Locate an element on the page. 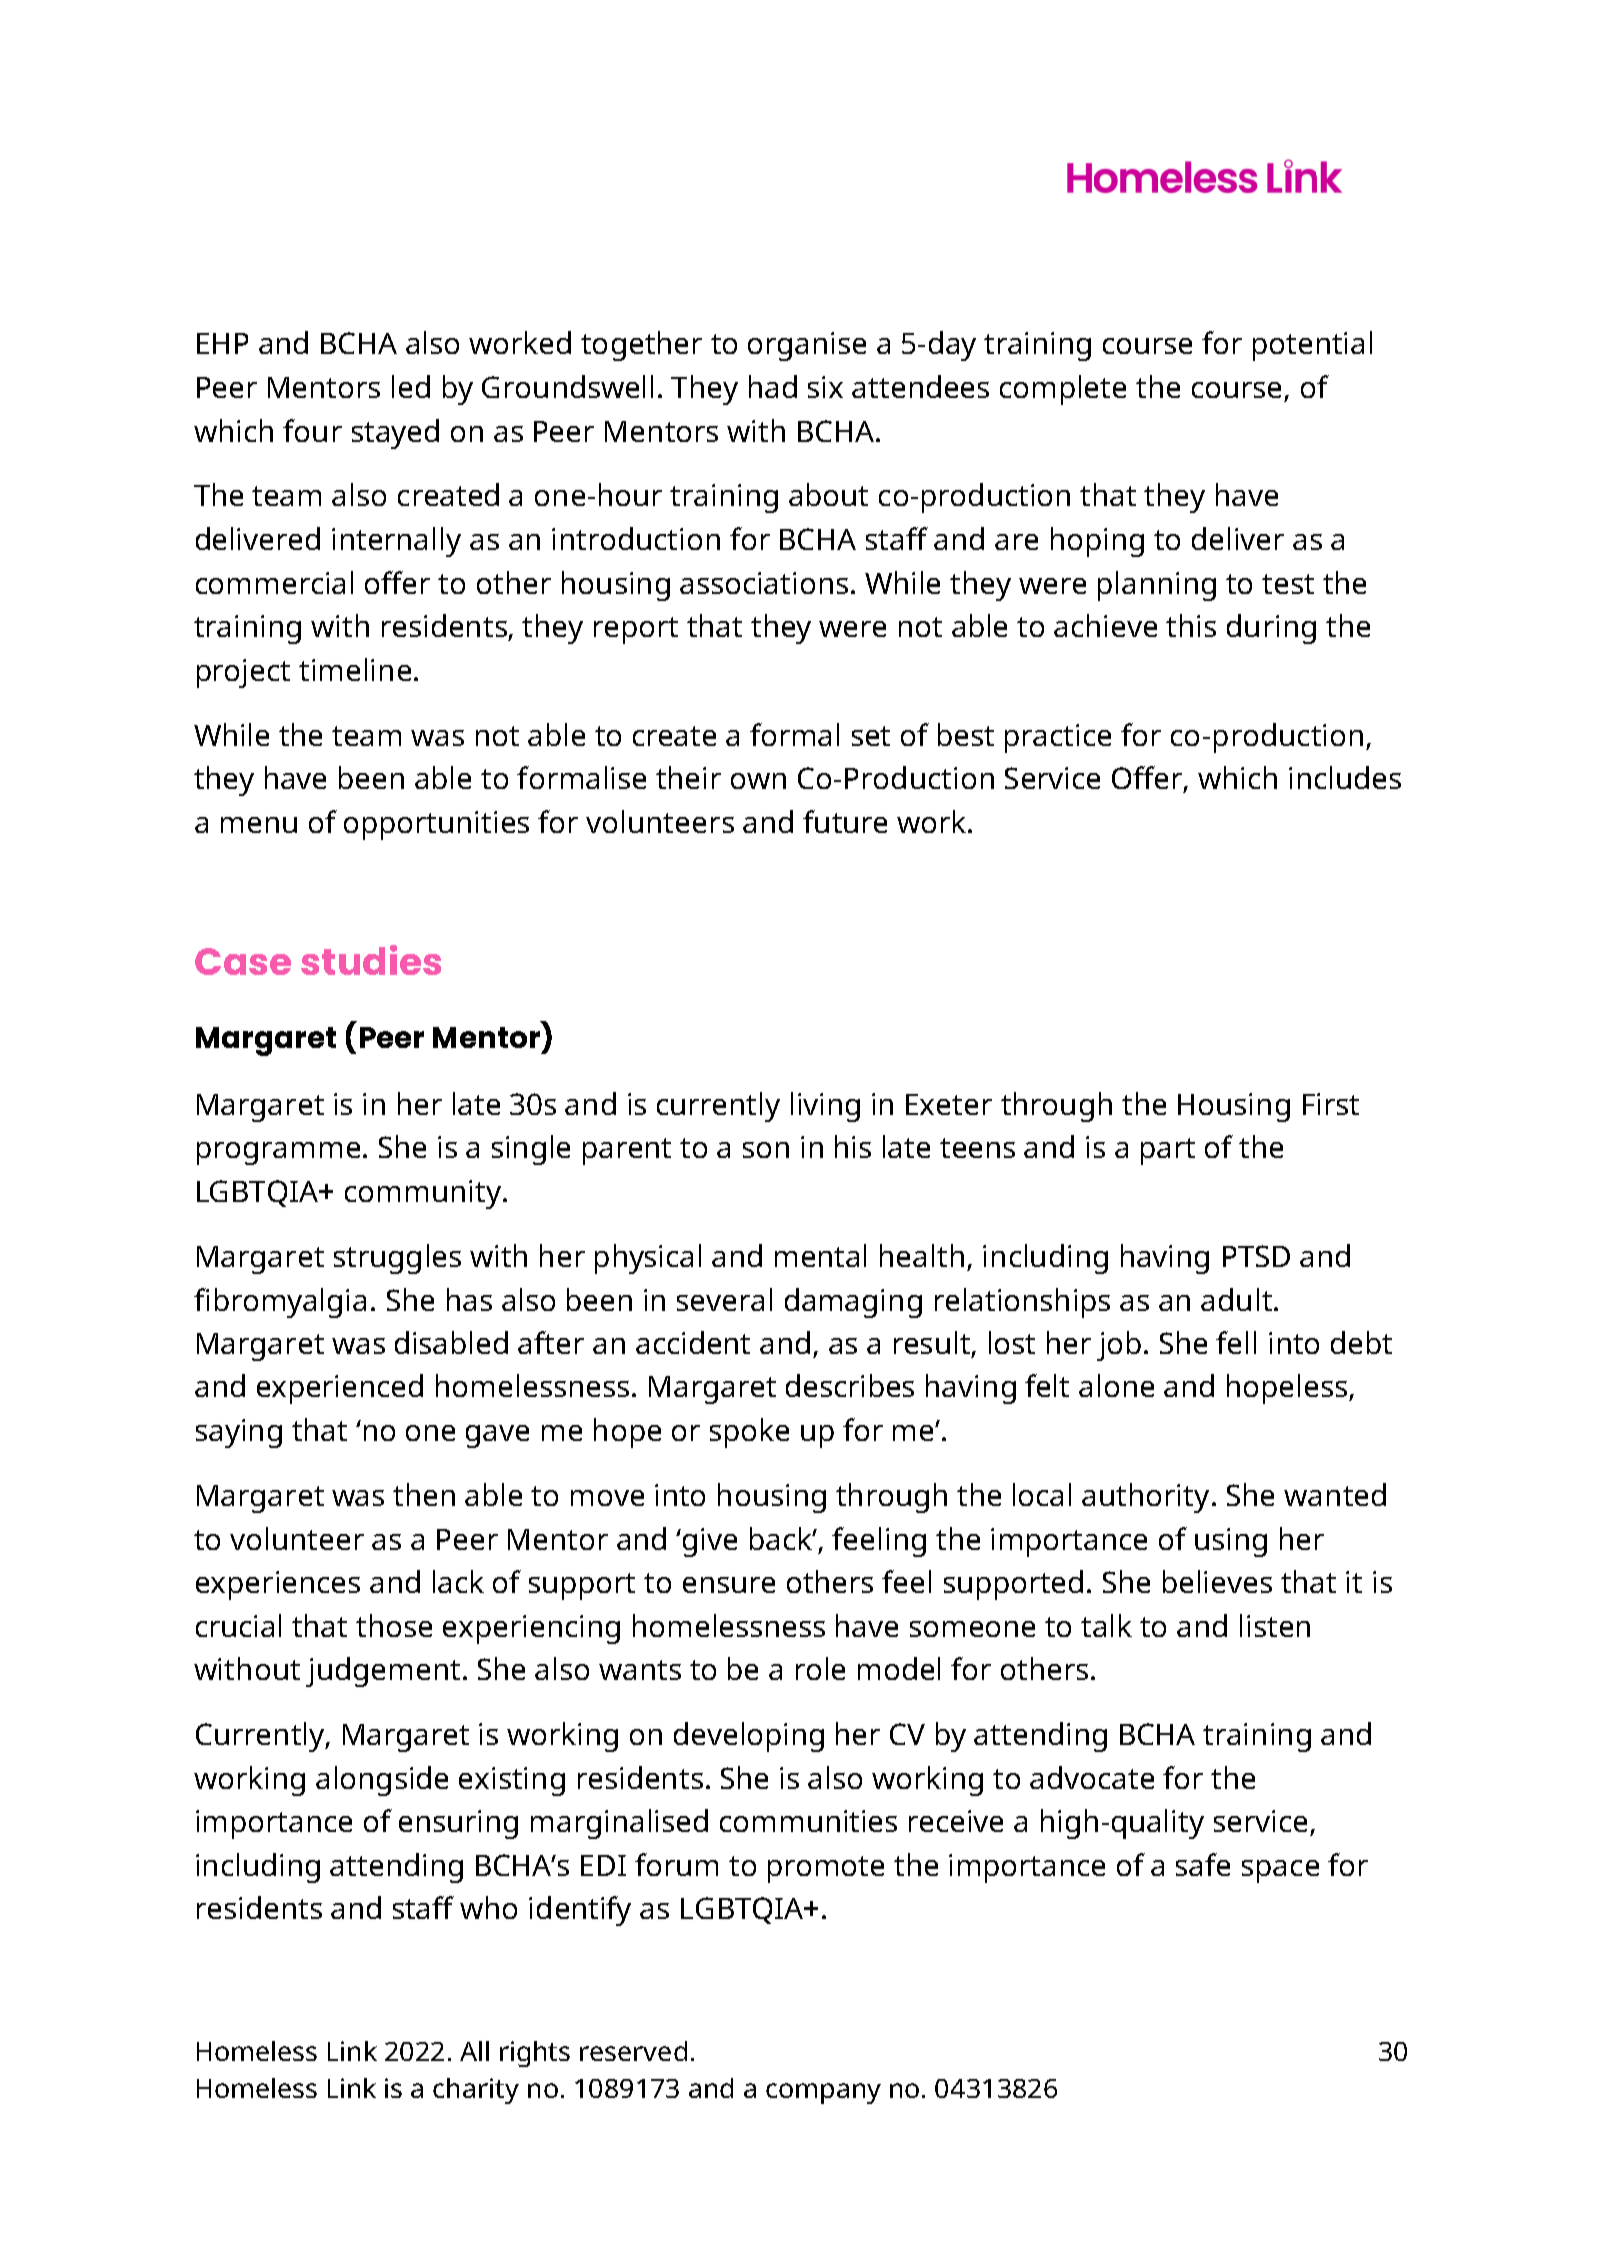 The image size is (1602, 2266). space is located at coordinates (1280, 1871).
